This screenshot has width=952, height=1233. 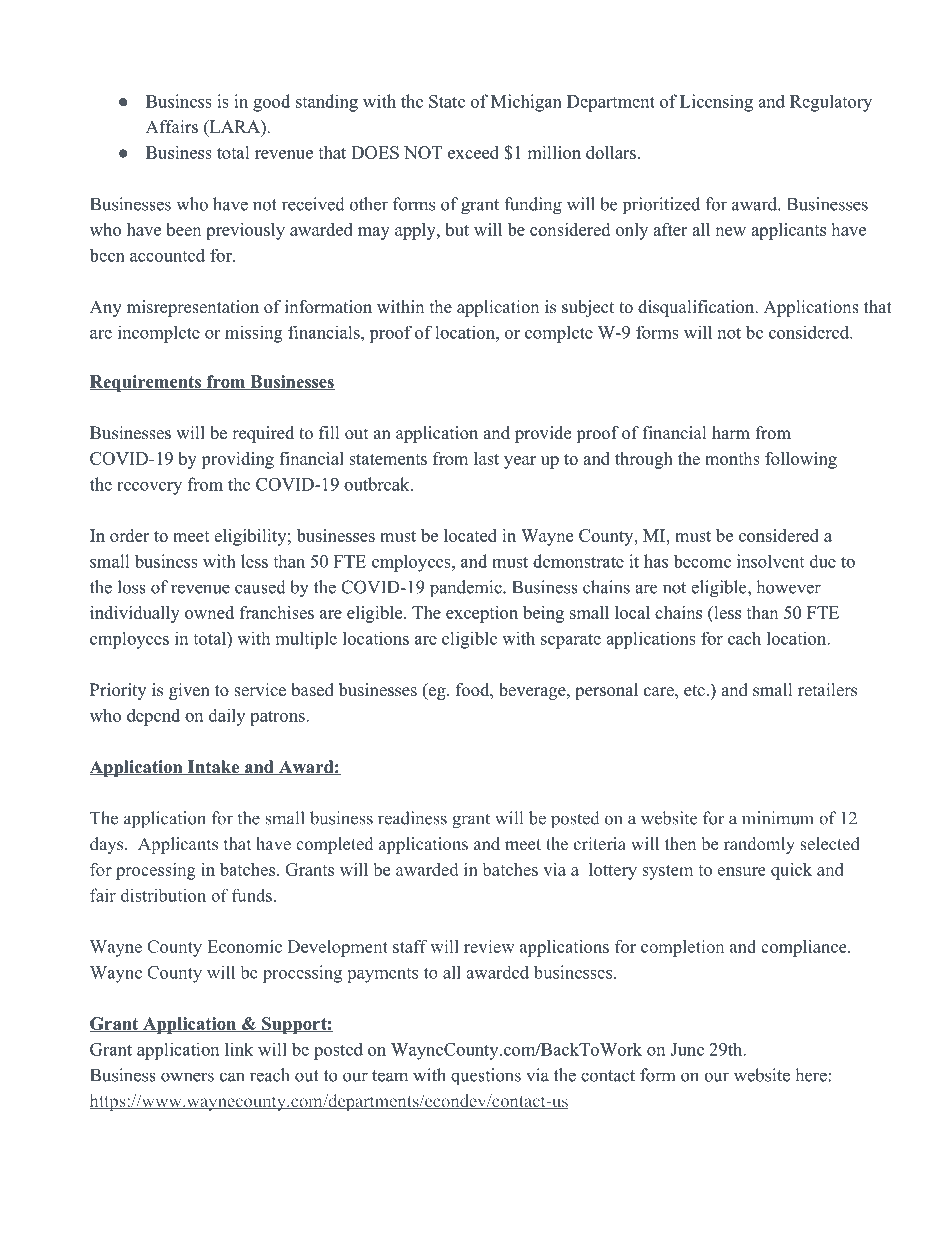 What do you see at coordinates (412, 818) in the screenshot?
I see `readiness` at bounding box center [412, 818].
